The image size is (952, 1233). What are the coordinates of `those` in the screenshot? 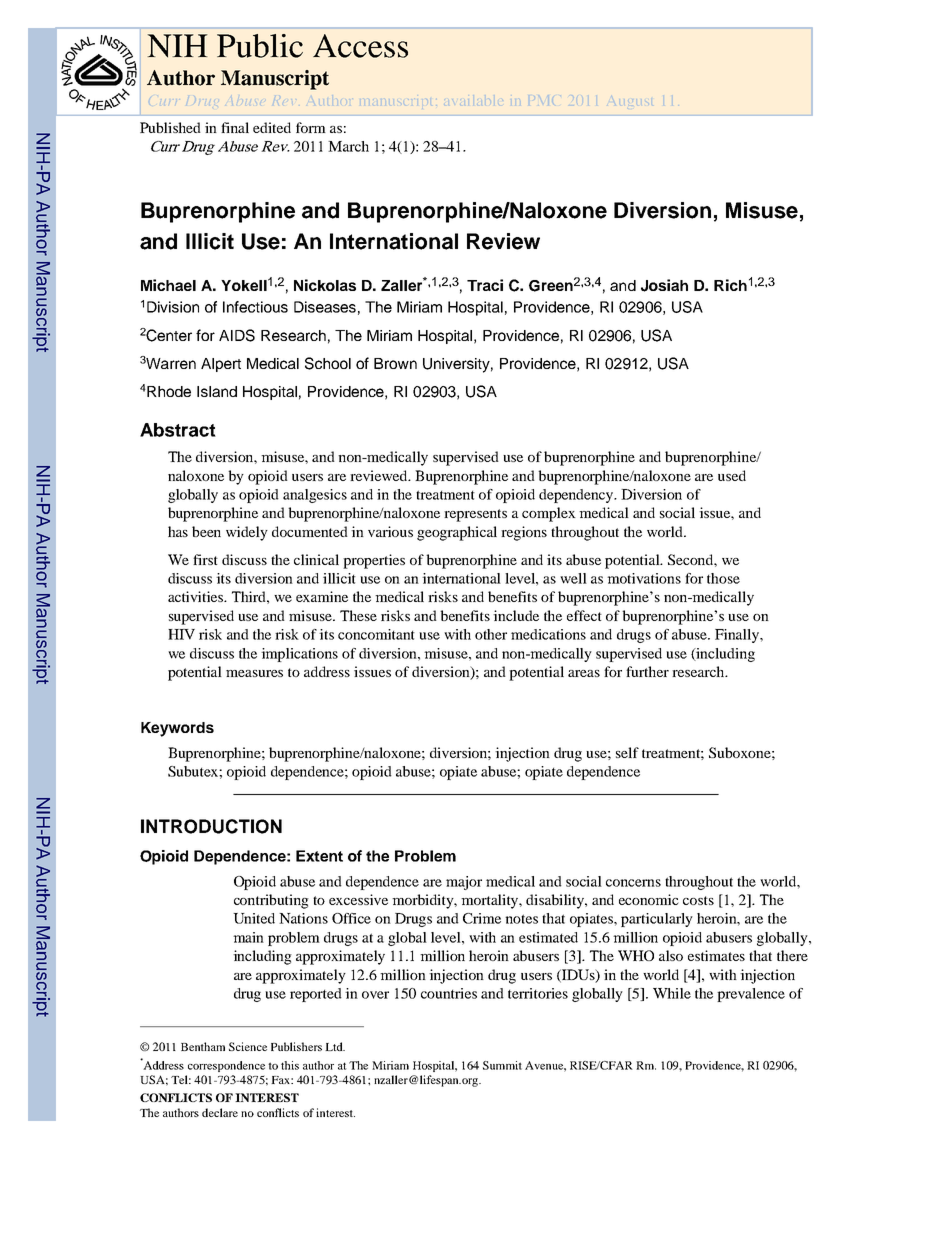 It's located at (723, 578).
